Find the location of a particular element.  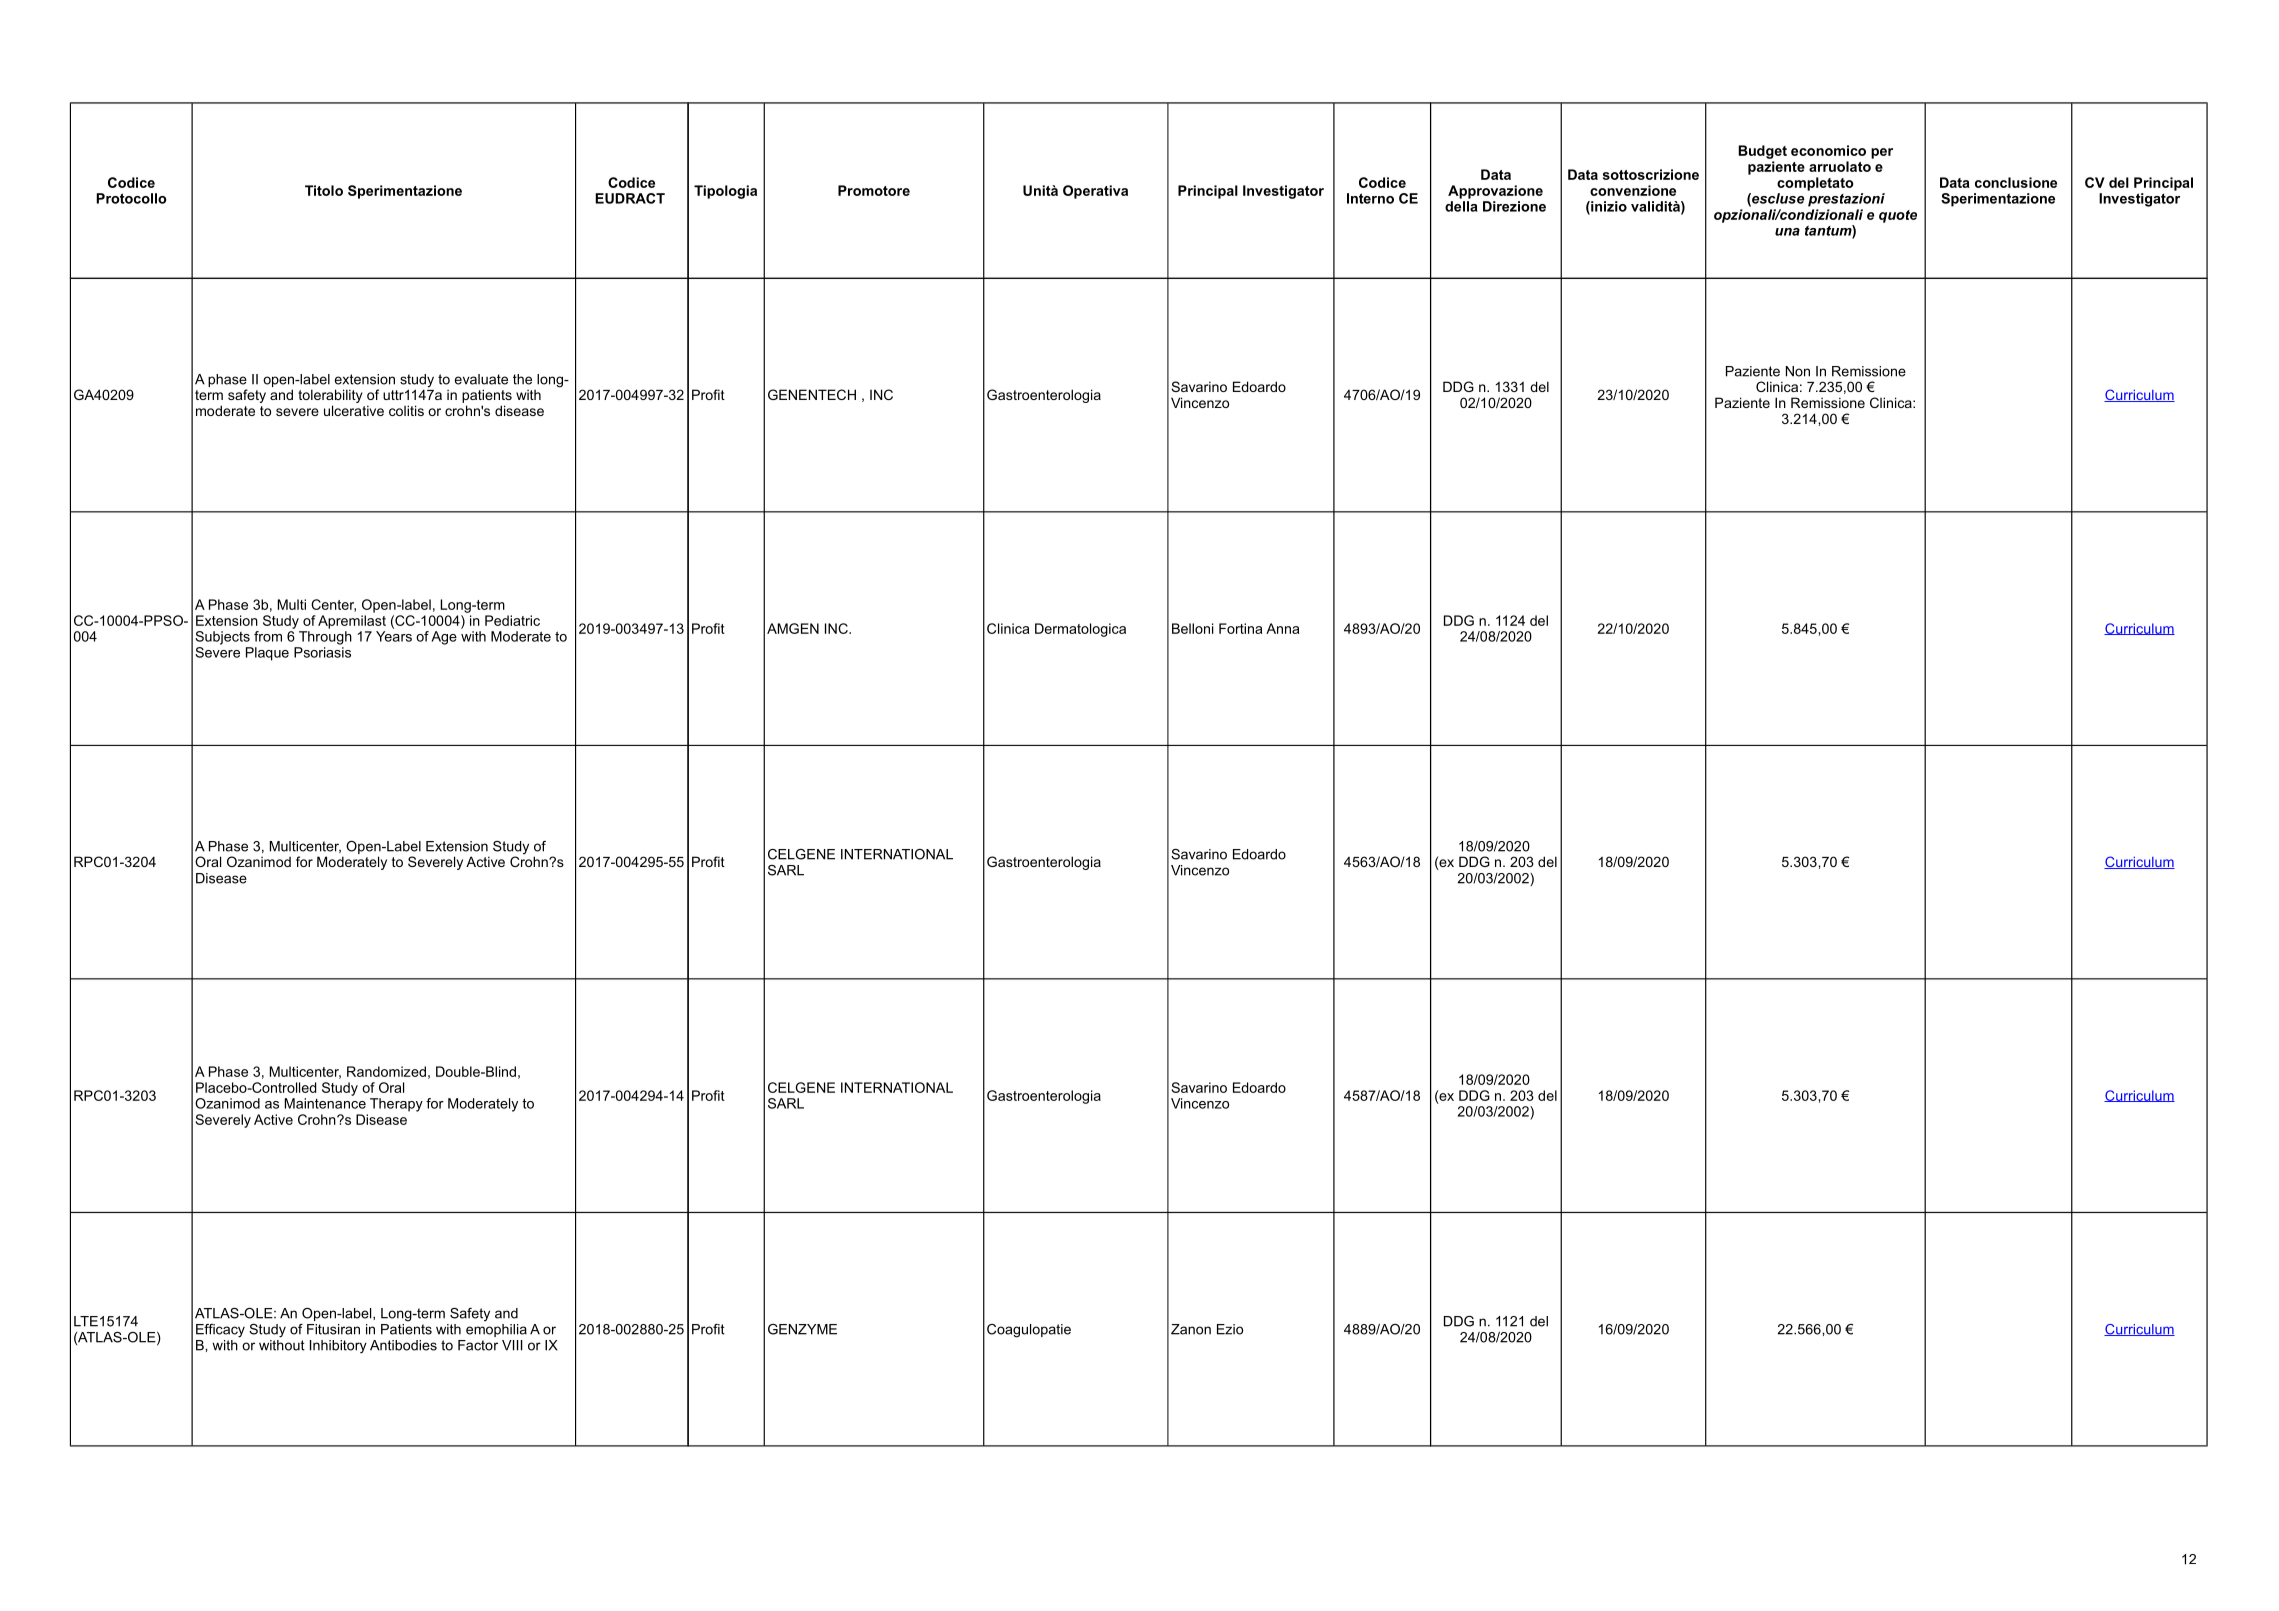

Titolo is located at coordinates (324, 190).
